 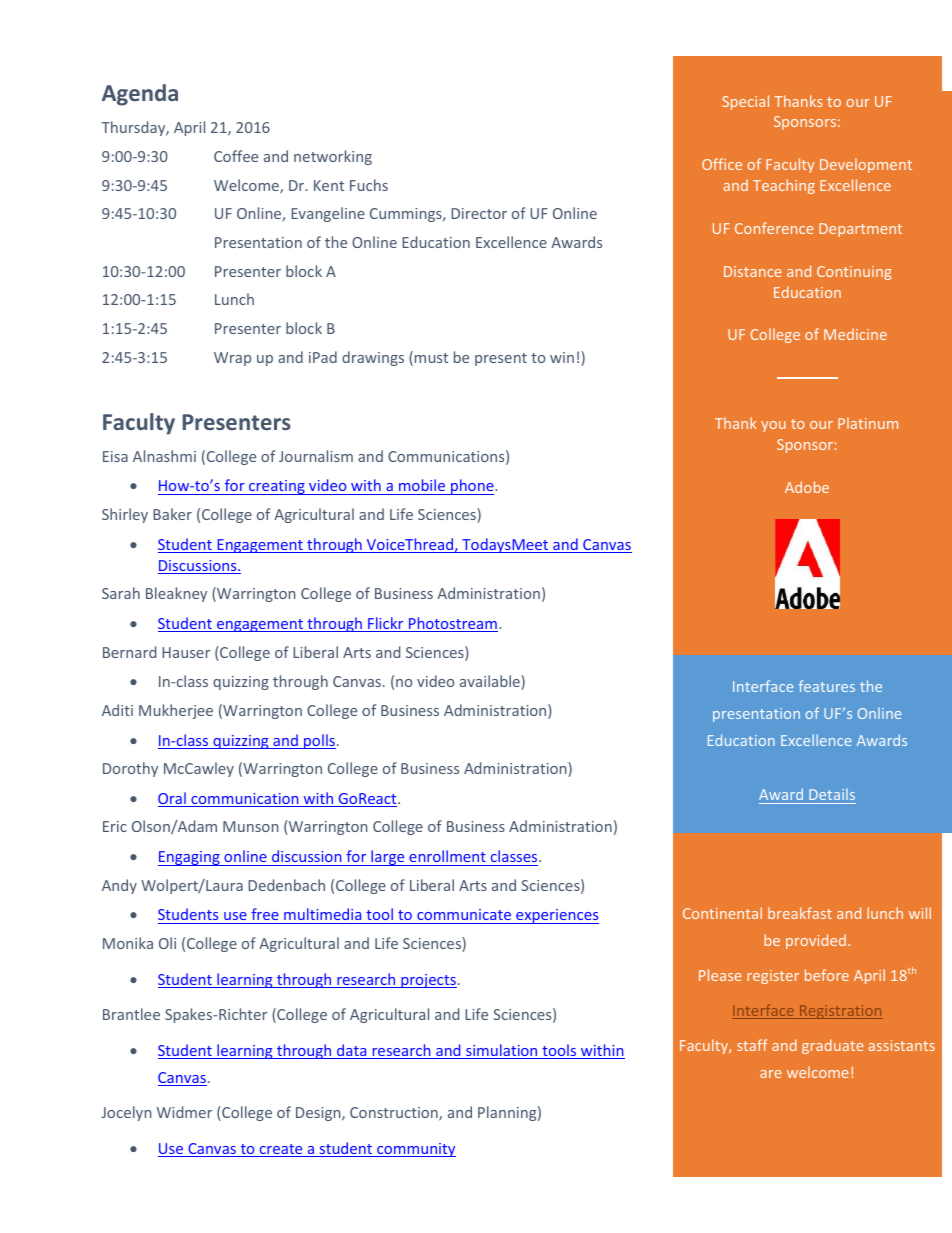 I want to click on Hauser, so click(x=186, y=652).
